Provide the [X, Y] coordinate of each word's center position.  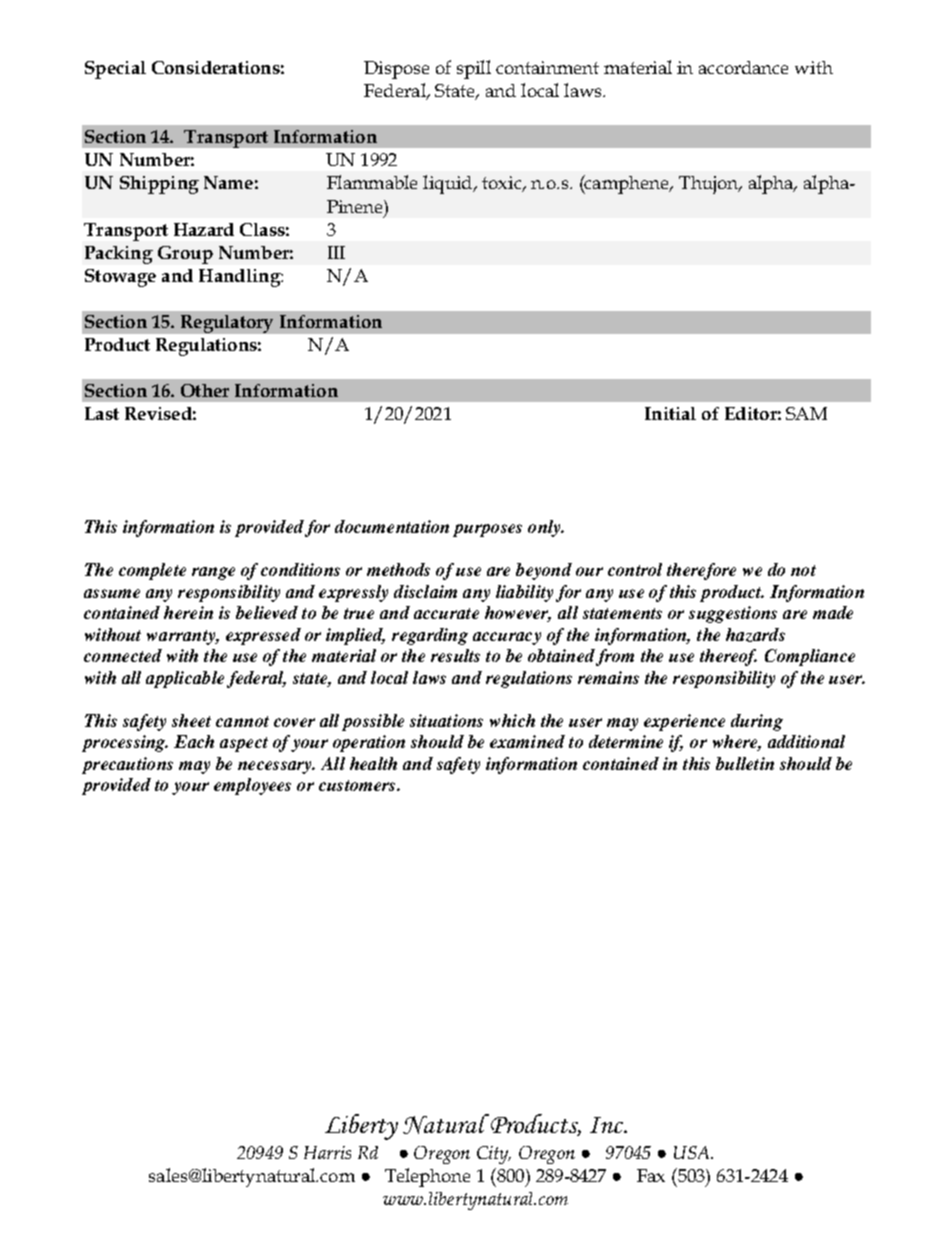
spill [474, 69]
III [336, 252]
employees [252, 786]
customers [358, 785]
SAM [806, 413]
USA [693, 1152]
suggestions [733, 614]
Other [205, 390]
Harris [327, 1152]
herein [188, 612]
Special [115, 70]
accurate [446, 613]
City [494, 1155]
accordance [743, 67]
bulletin [745, 763]
